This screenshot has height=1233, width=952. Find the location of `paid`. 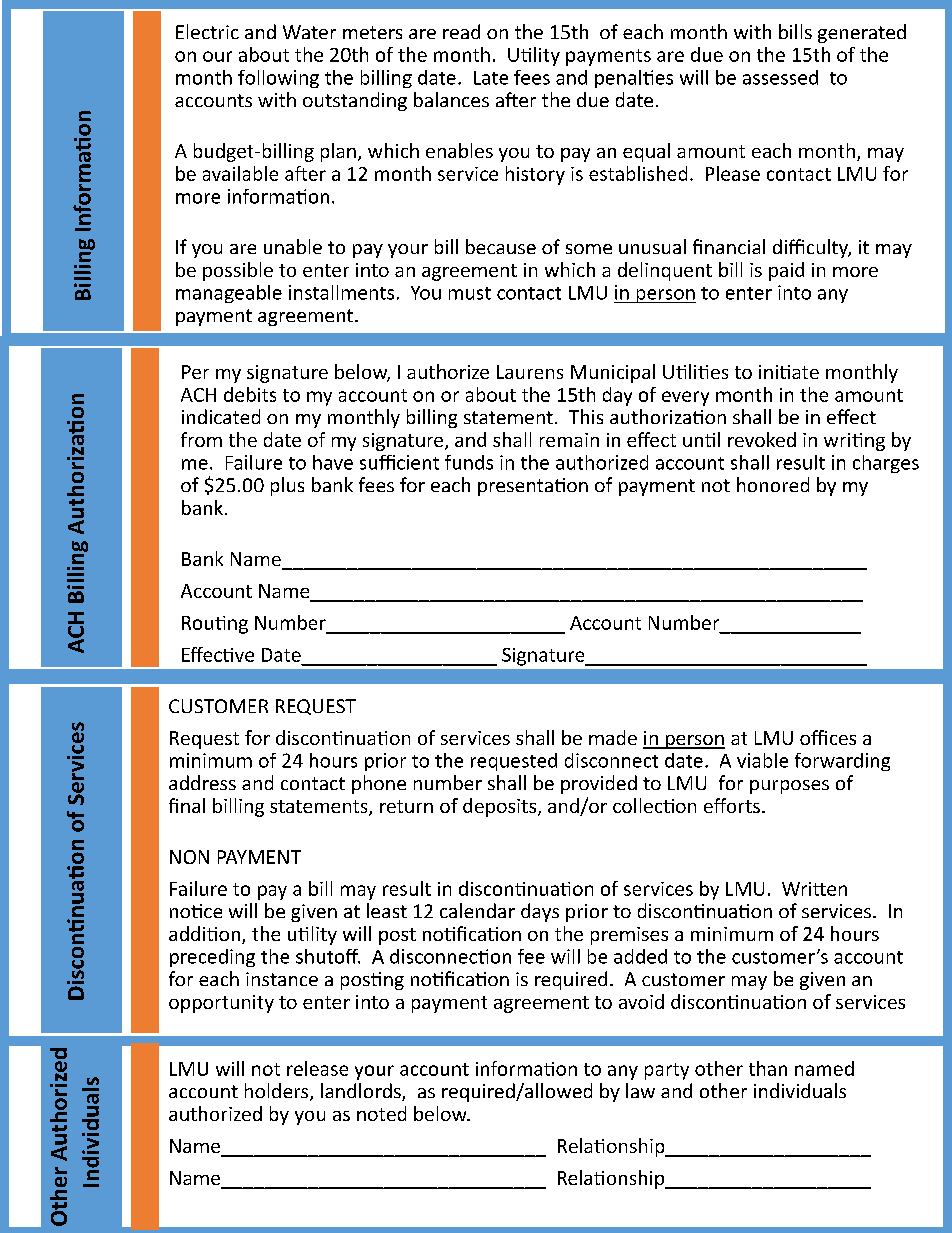

paid is located at coordinates (786, 271).
